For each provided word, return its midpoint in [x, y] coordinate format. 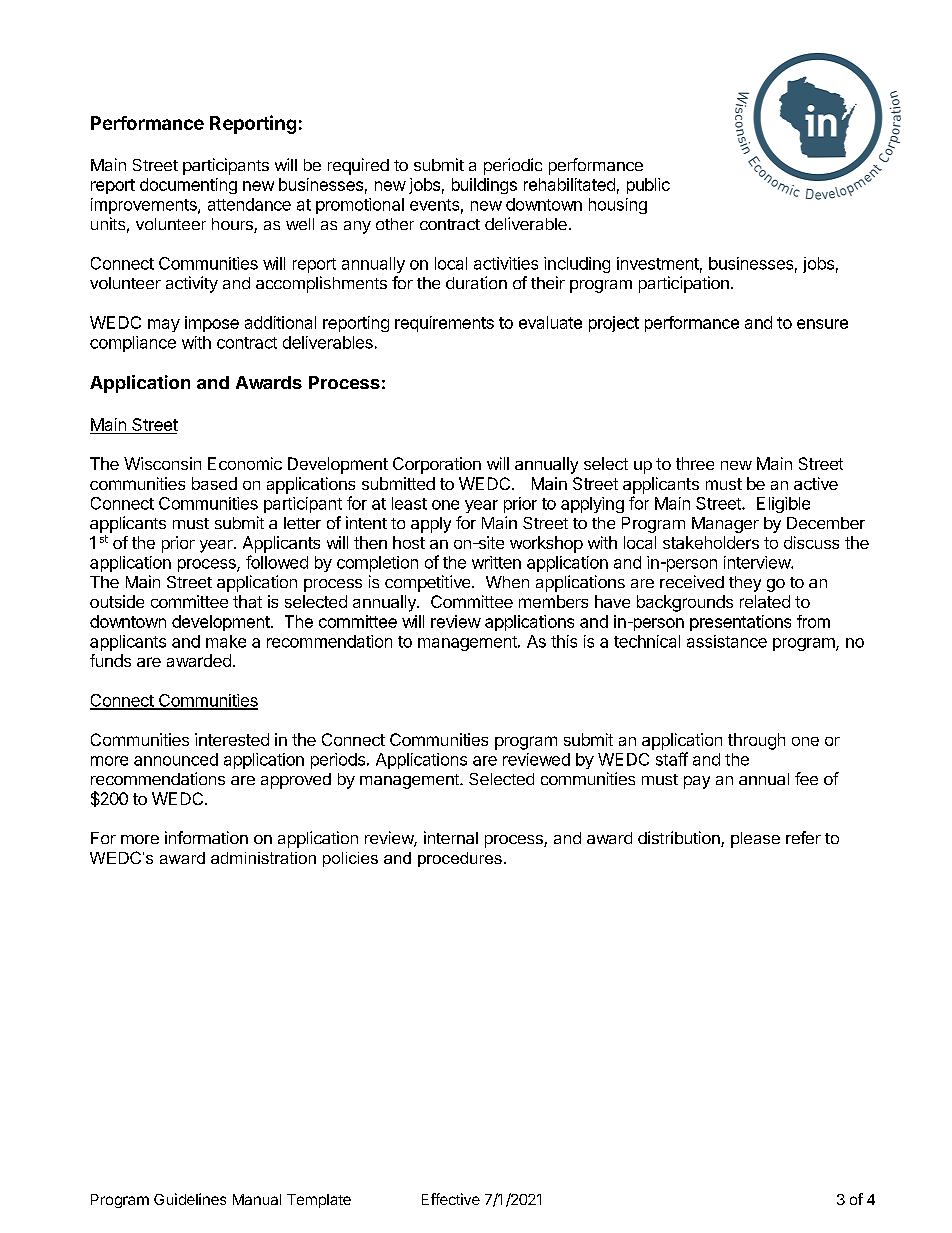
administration [263, 858]
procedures [460, 859]
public [648, 186]
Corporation [437, 465]
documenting [188, 186]
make [226, 641]
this [564, 641]
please [755, 840]
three [695, 463]
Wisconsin [162, 463]
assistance [727, 641]
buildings [484, 186]
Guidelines [190, 1199]
